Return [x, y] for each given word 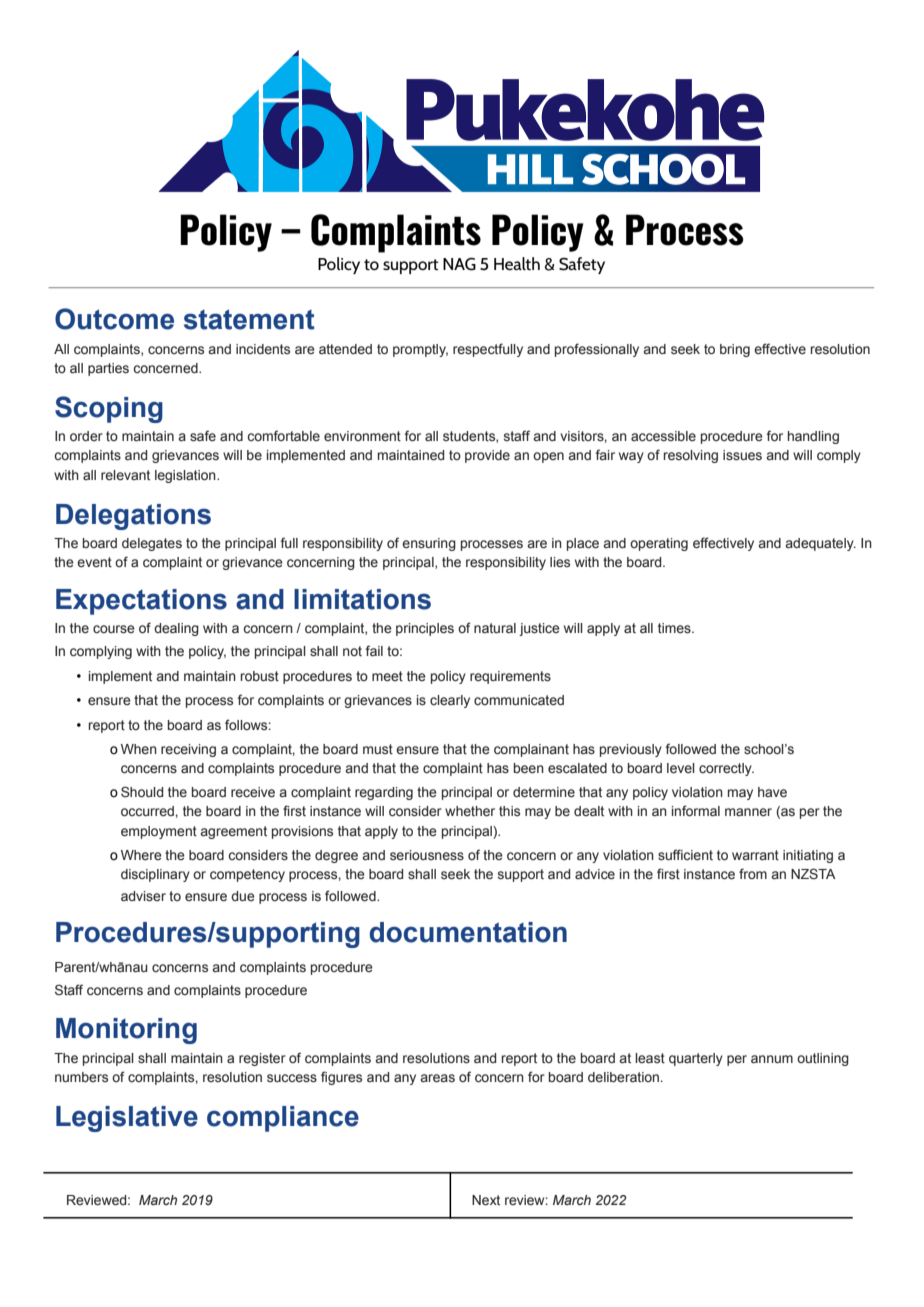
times [675, 628]
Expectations [141, 602]
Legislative [127, 1119]
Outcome [114, 319]
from [753, 873]
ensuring [429, 544]
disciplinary [155, 875]
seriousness [427, 855]
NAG [459, 264]
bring [735, 350]
